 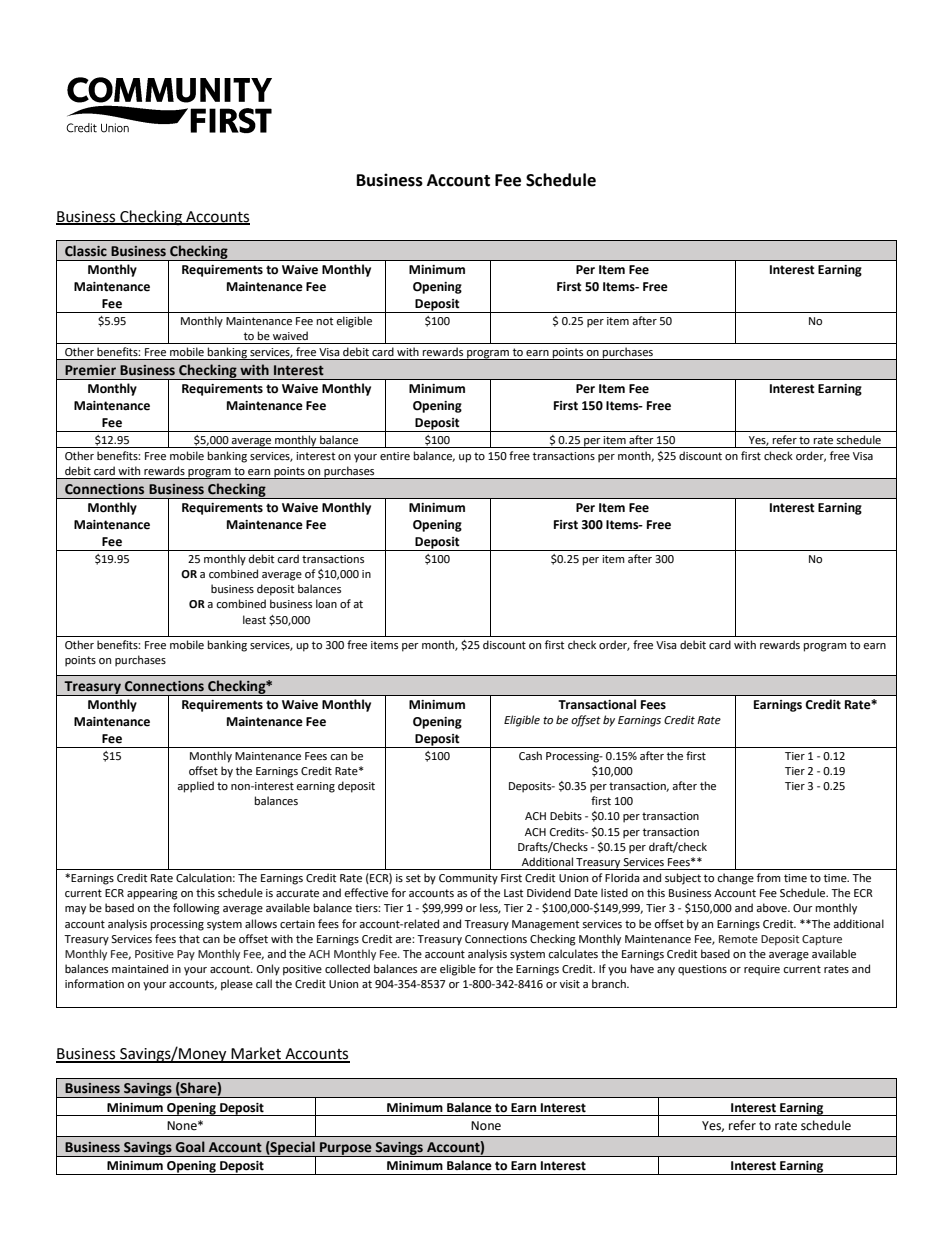 I want to click on Purpose, so click(x=346, y=1149).
